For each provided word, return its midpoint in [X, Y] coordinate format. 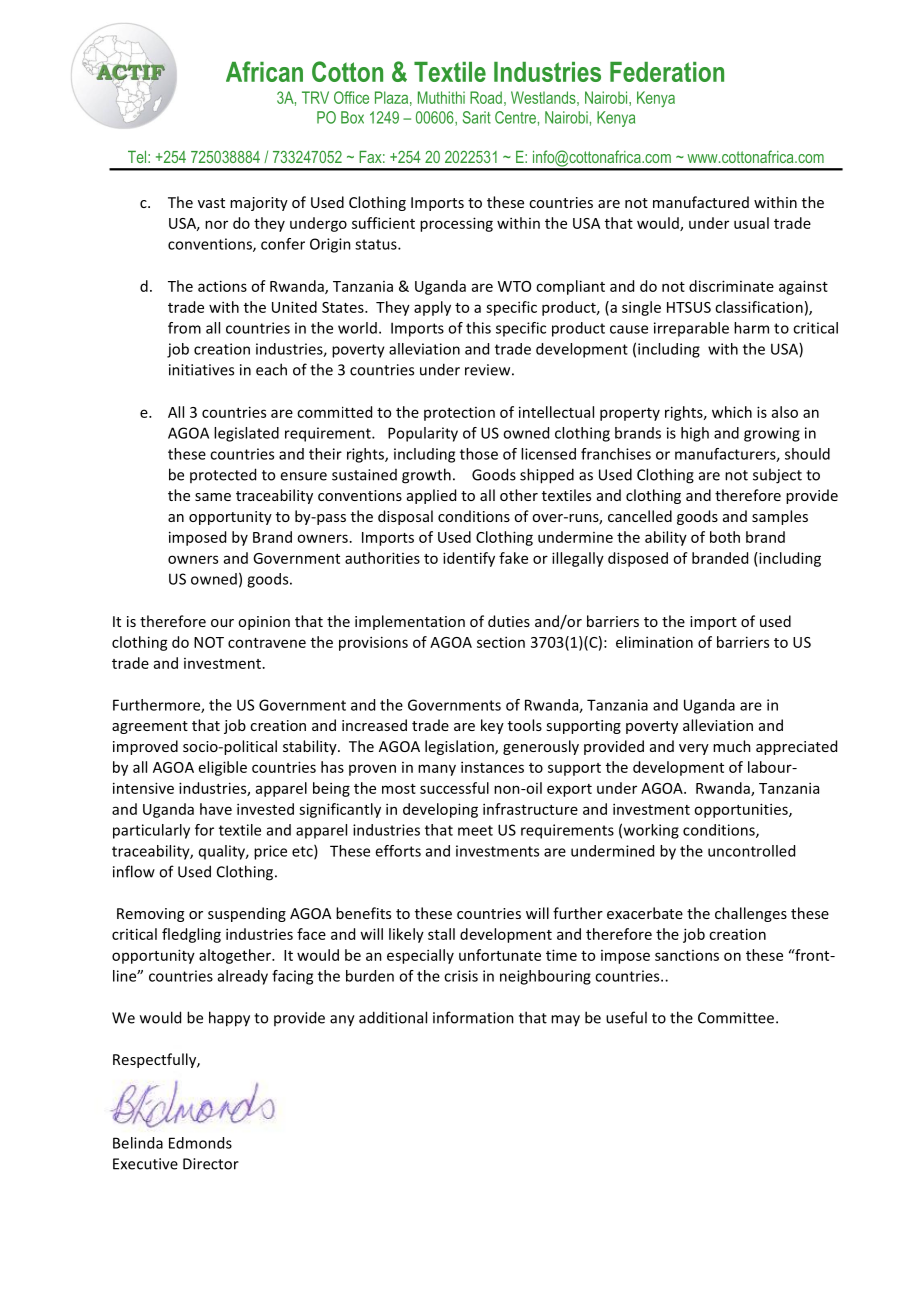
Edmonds [200, 1143]
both [725, 537]
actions [222, 286]
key [492, 726]
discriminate [731, 286]
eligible [223, 768]
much [732, 746]
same [213, 497]
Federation [667, 72]
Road [486, 97]
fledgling [191, 935]
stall [441, 934]
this [478, 328]
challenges [751, 914]
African [264, 71]
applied [431, 496]
